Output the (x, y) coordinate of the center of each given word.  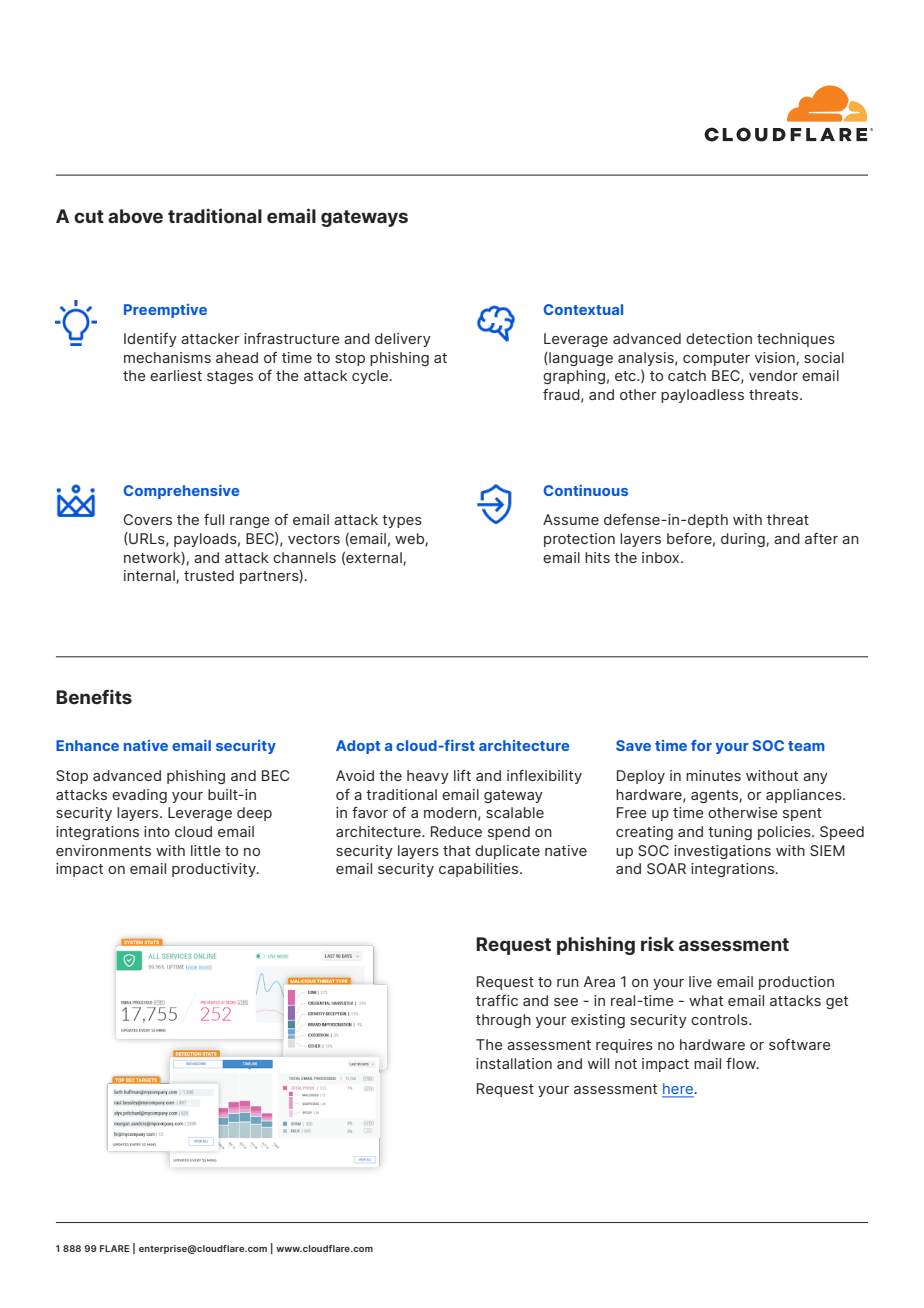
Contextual (583, 309)
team (806, 746)
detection (719, 338)
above (135, 216)
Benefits (94, 696)
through (503, 1021)
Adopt (358, 747)
